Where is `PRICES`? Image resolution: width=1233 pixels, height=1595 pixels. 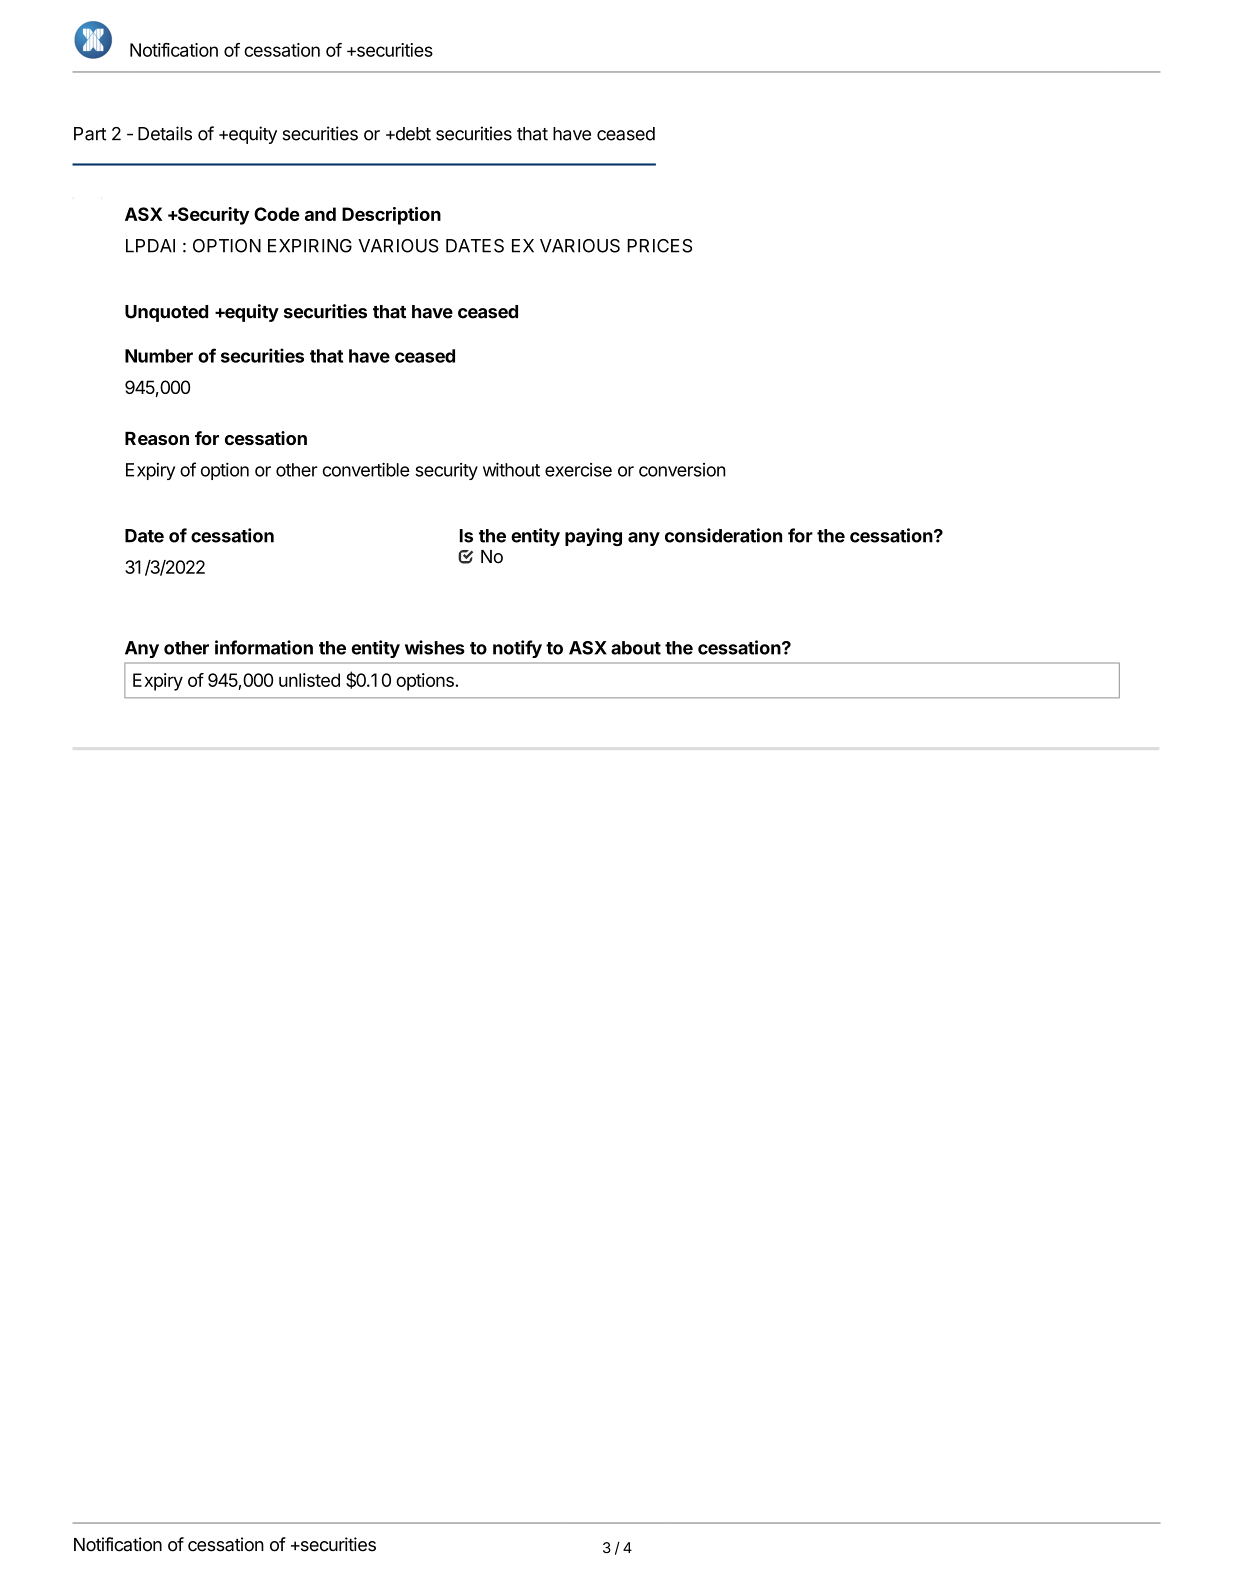 PRICES is located at coordinates (659, 246).
